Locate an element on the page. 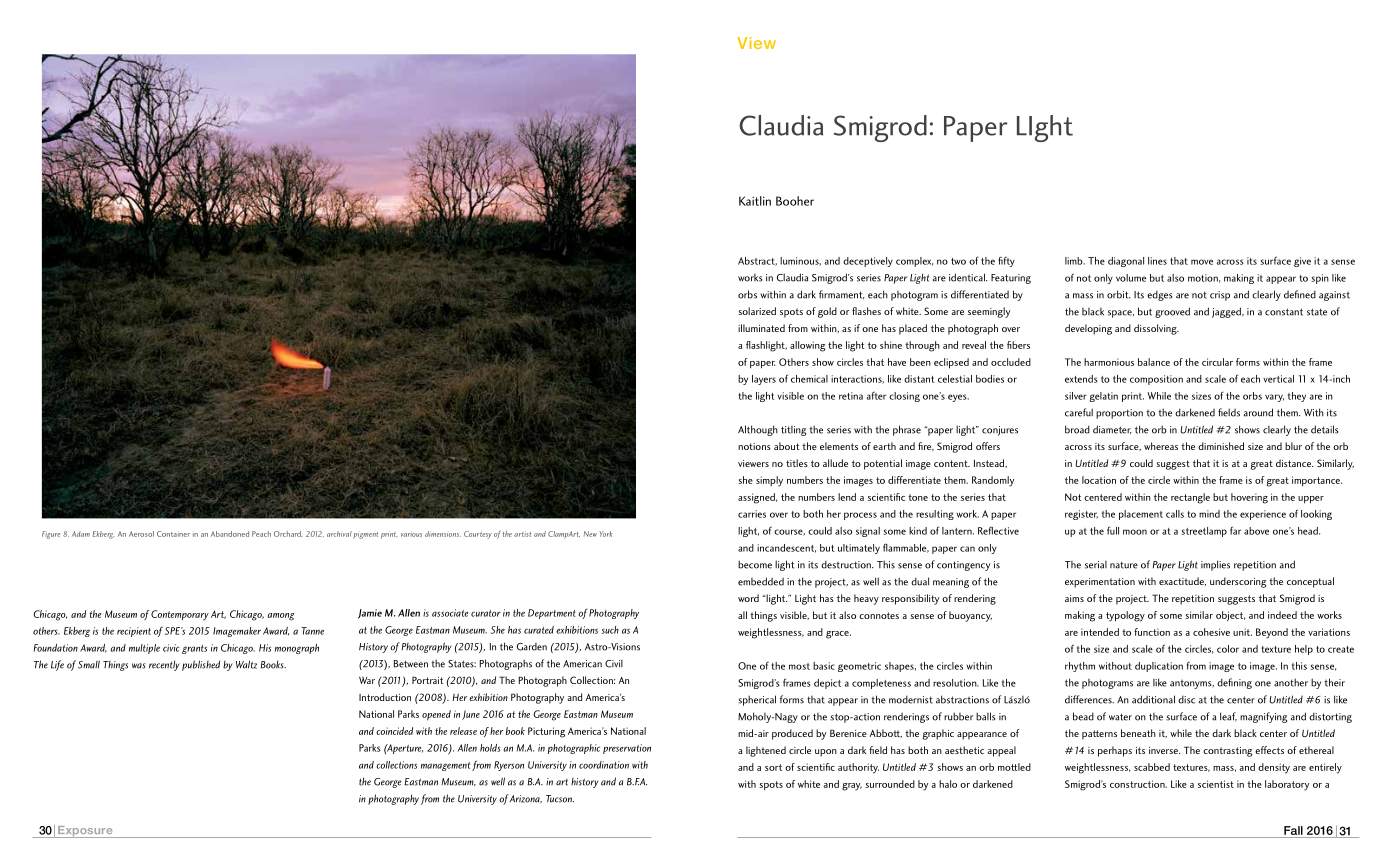 The width and height of the page is (1389, 868). carries is located at coordinates (752, 514).
